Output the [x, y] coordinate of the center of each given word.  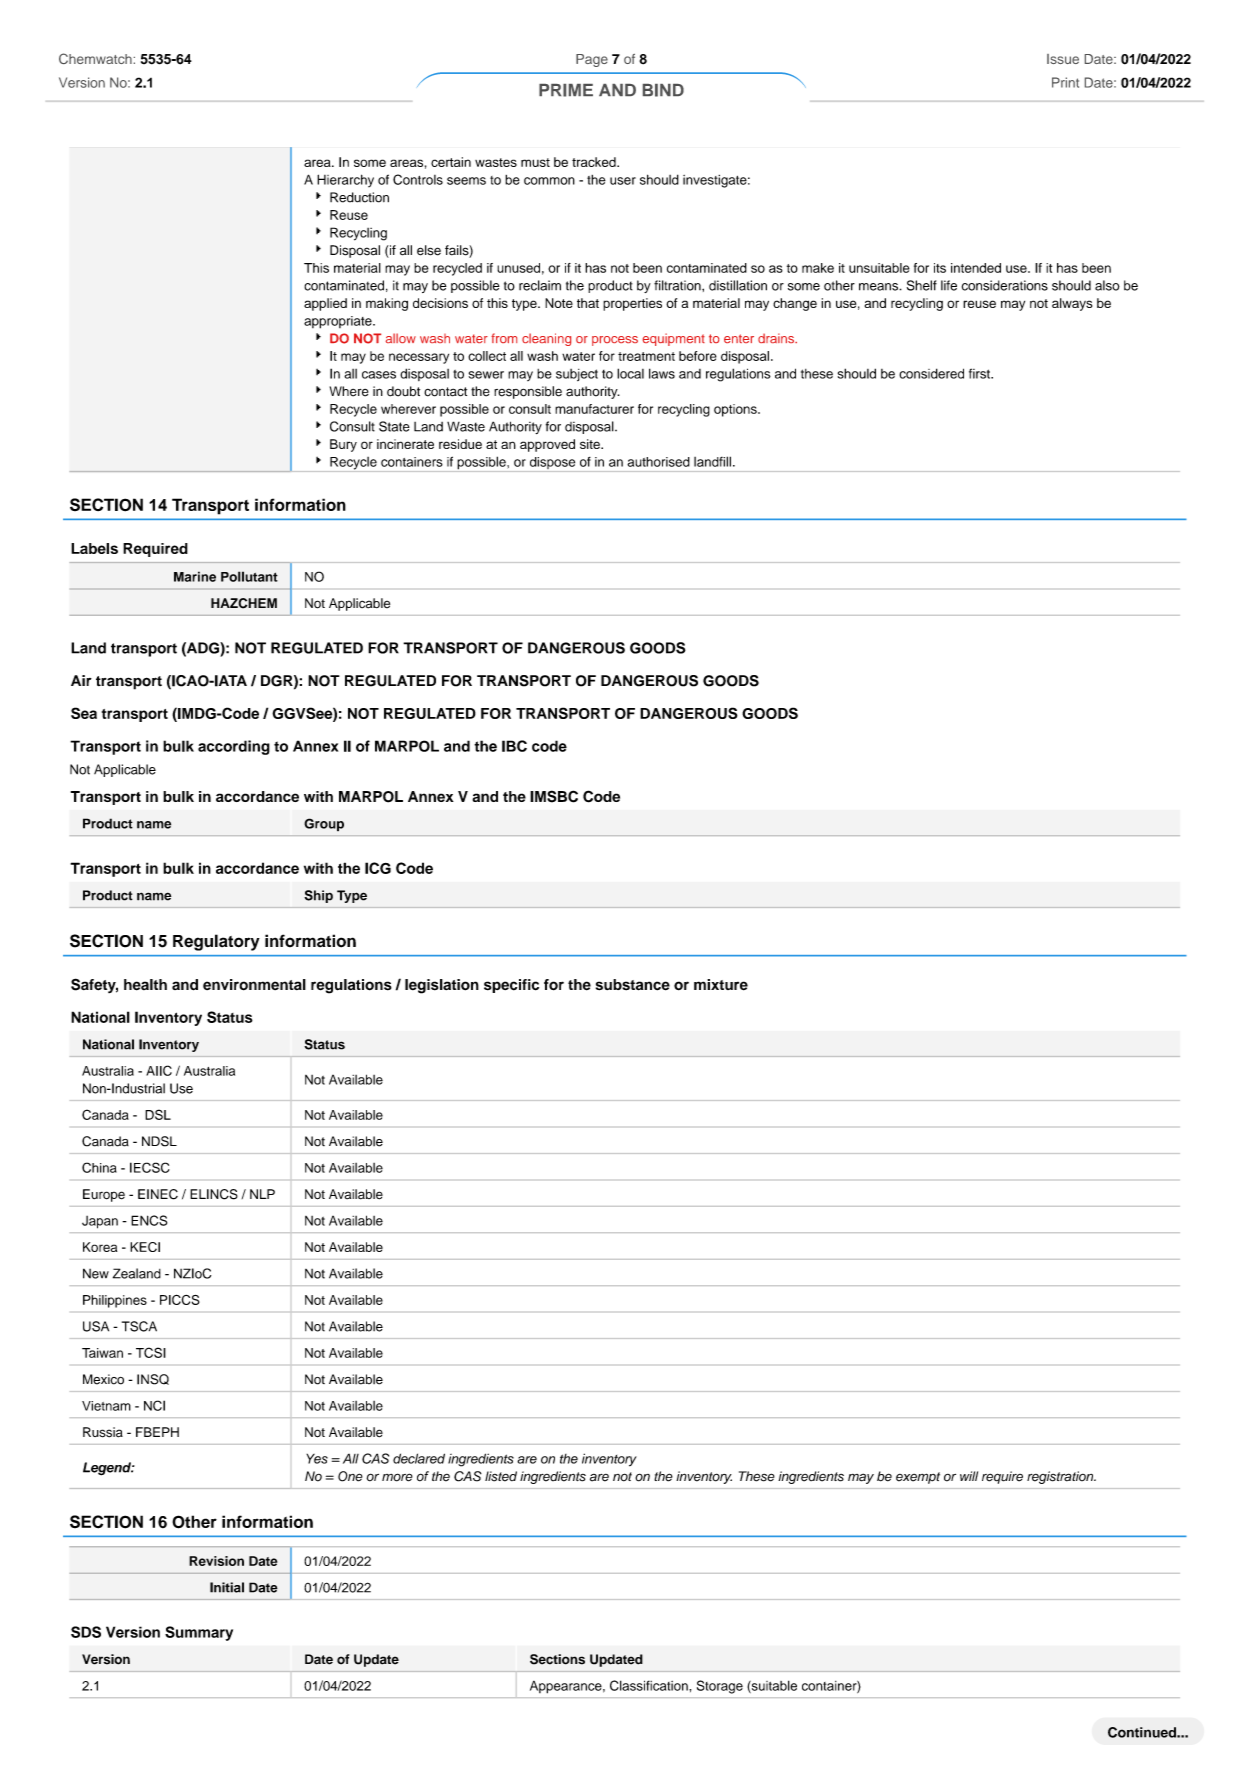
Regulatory [216, 942]
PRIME [566, 90]
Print [1065, 82]
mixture [721, 985]
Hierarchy [345, 180]
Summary [199, 1633]
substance [633, 985]
